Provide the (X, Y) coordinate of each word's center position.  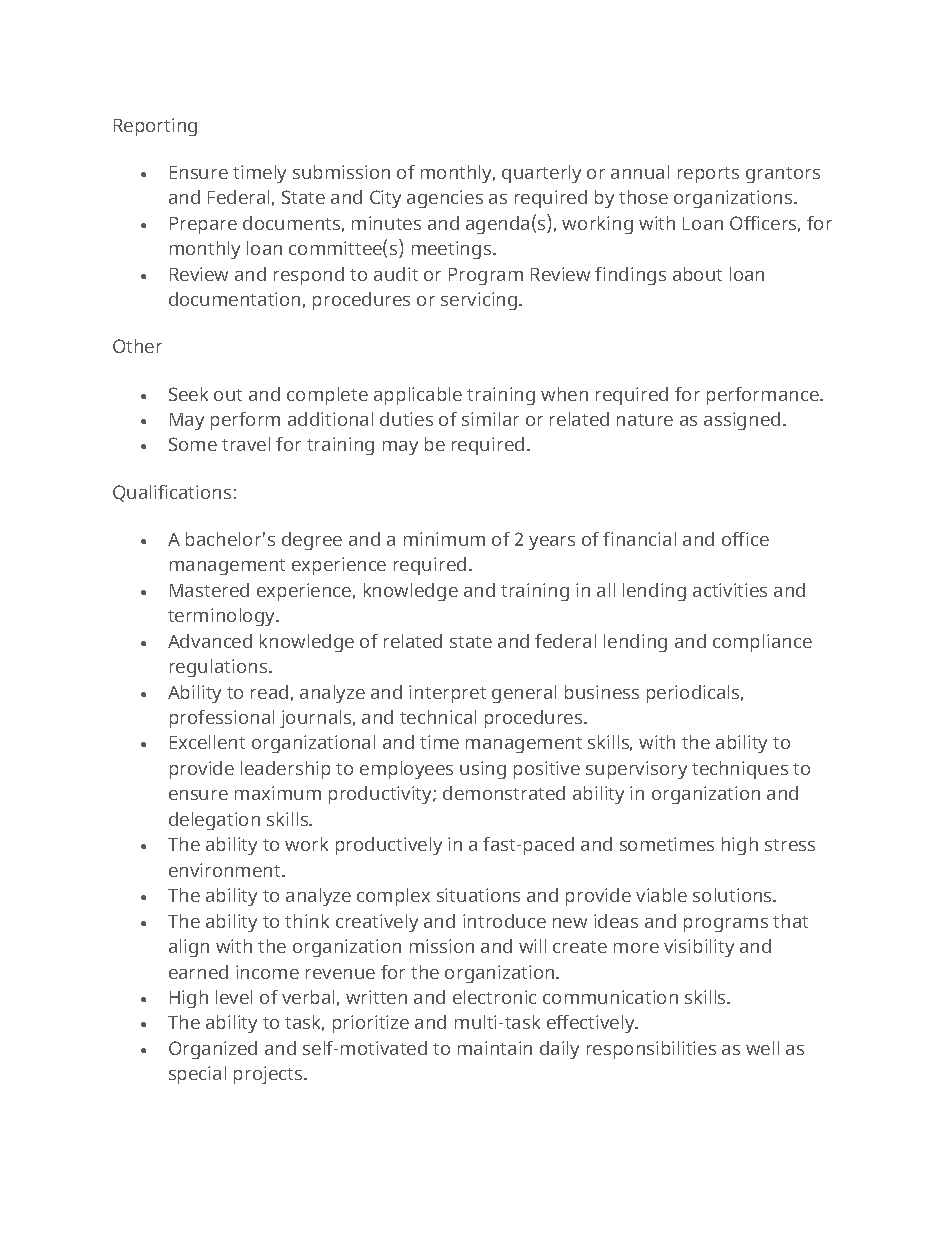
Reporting (155, 127)
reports (708, 175)
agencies (445, 199)
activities (730, 590)
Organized (213, 1050)
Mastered (209, 590)
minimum (444, 539)
